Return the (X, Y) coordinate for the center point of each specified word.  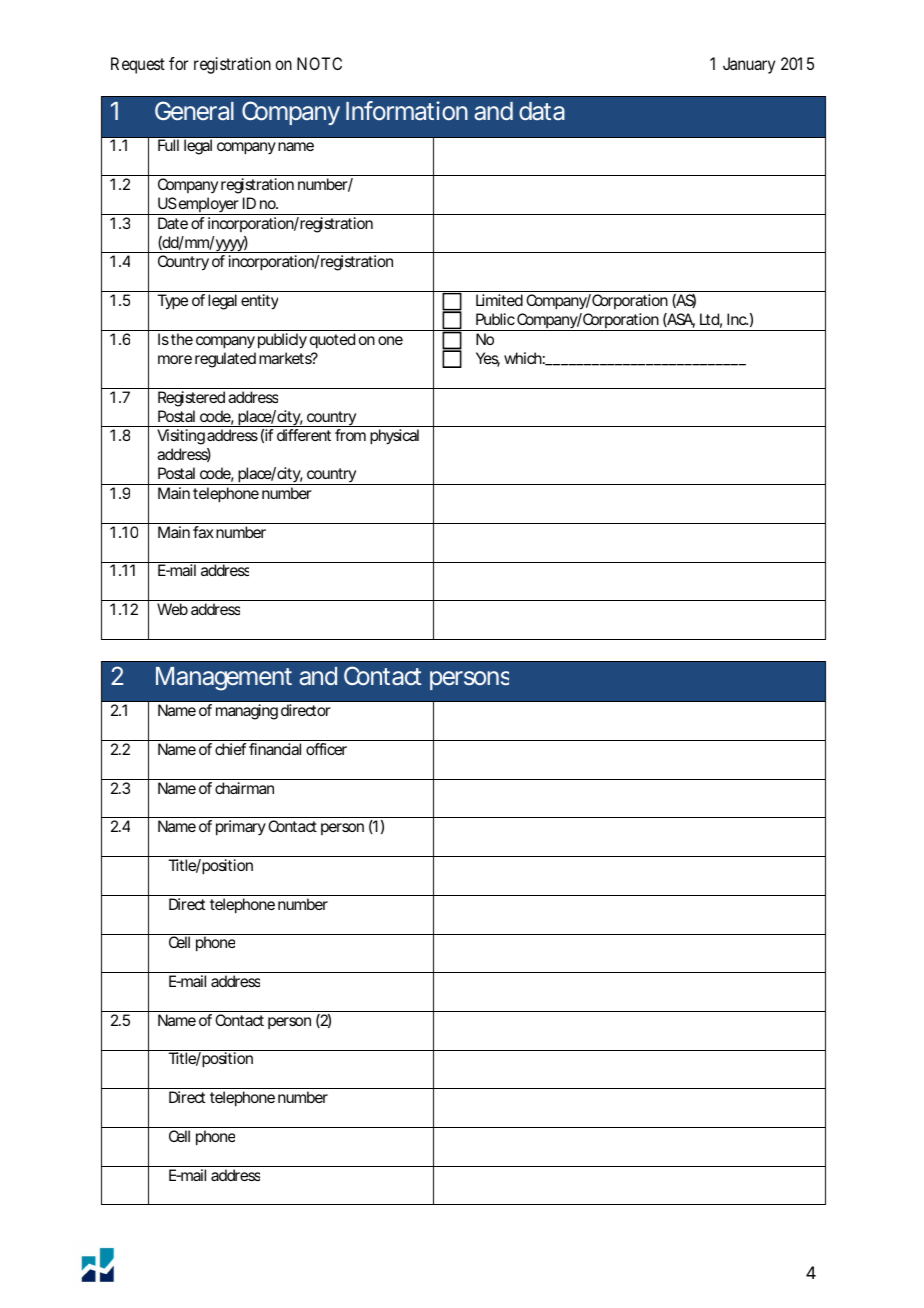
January (749, 65)
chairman (244, 788)
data (542, 111)
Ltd (709, 319)
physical (394, 437)
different (304, 435)
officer (326, 749)
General (194, 110)
